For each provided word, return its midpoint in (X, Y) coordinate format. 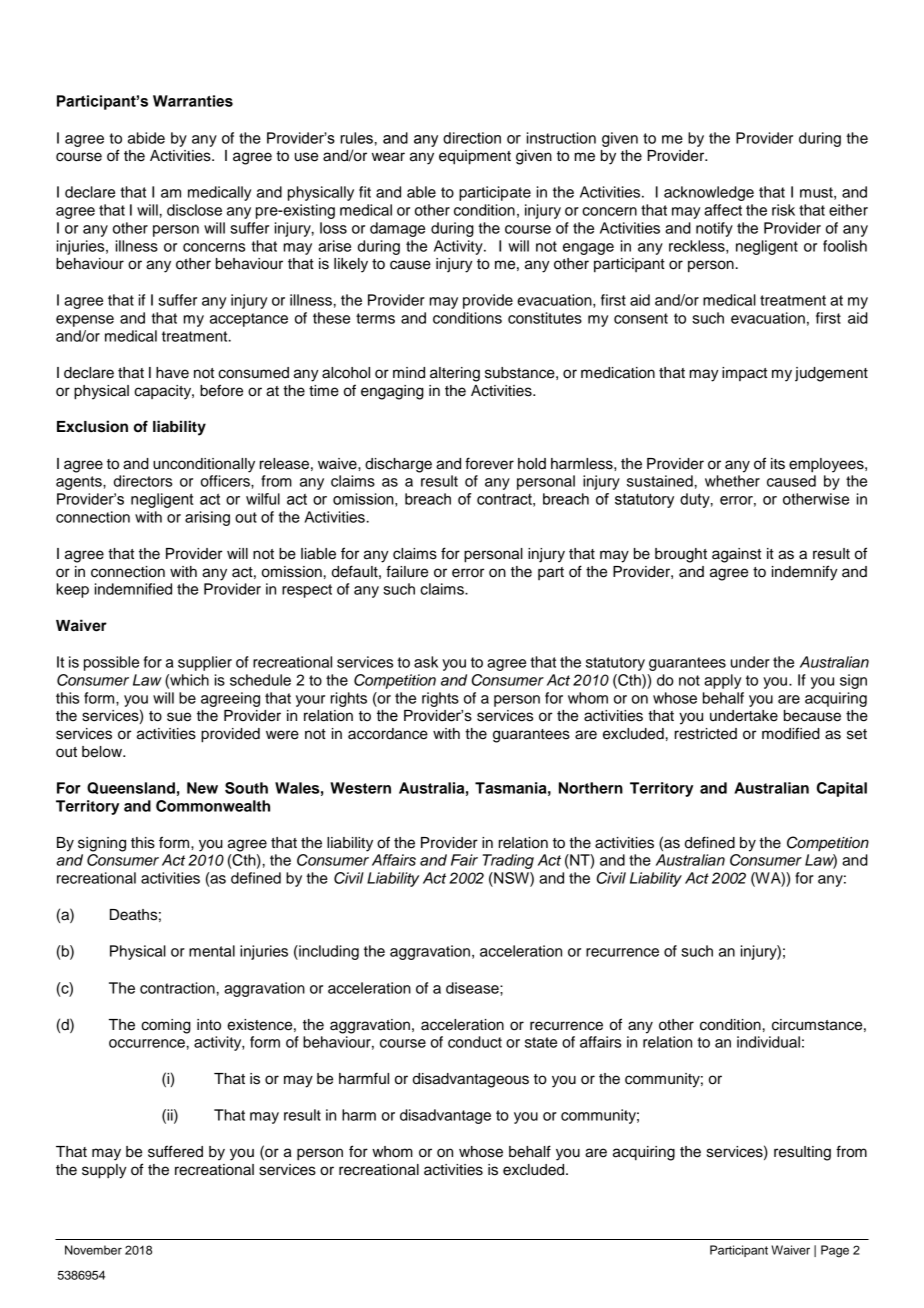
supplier (205, 663)
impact (744, 374)
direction (472, 138)
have (172, 373)
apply (722, 681)
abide (146, 138)
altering (455, 374)
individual (768, 1042)
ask (426, 662)
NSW (511, 879)
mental (212, 951)
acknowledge (709, 193)
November (93, 1250)
